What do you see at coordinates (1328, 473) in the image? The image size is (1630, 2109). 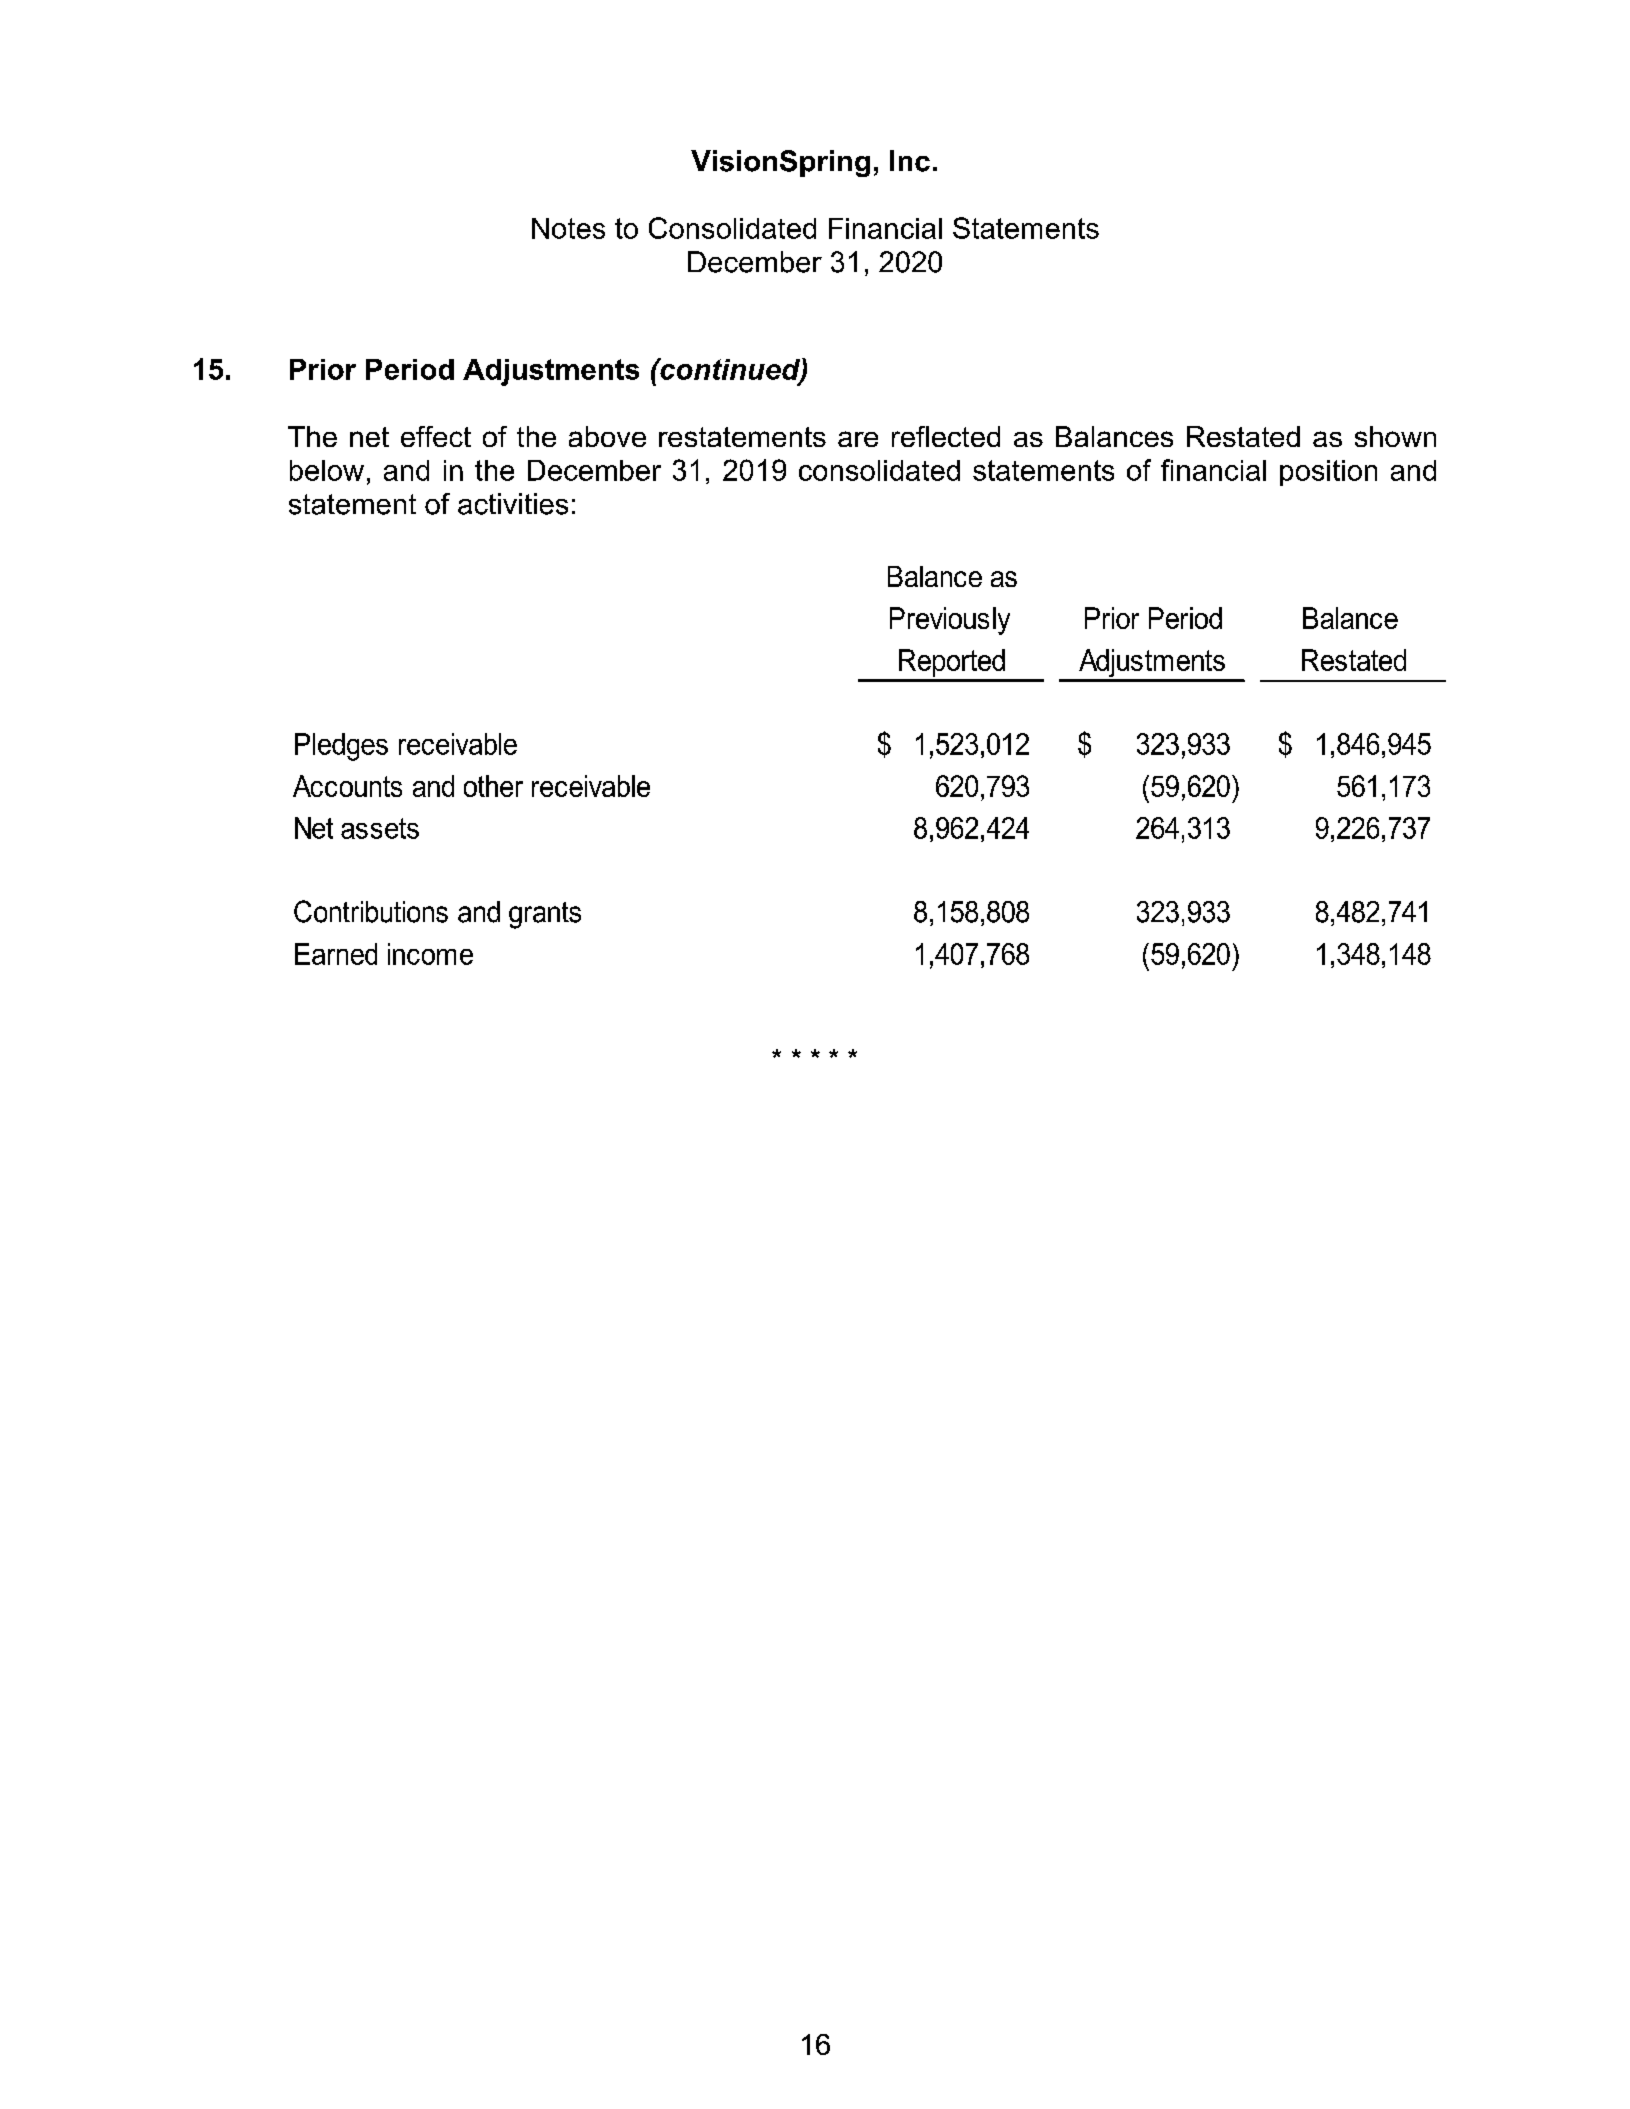 I see `position` at bounding box center [1328, 473].
